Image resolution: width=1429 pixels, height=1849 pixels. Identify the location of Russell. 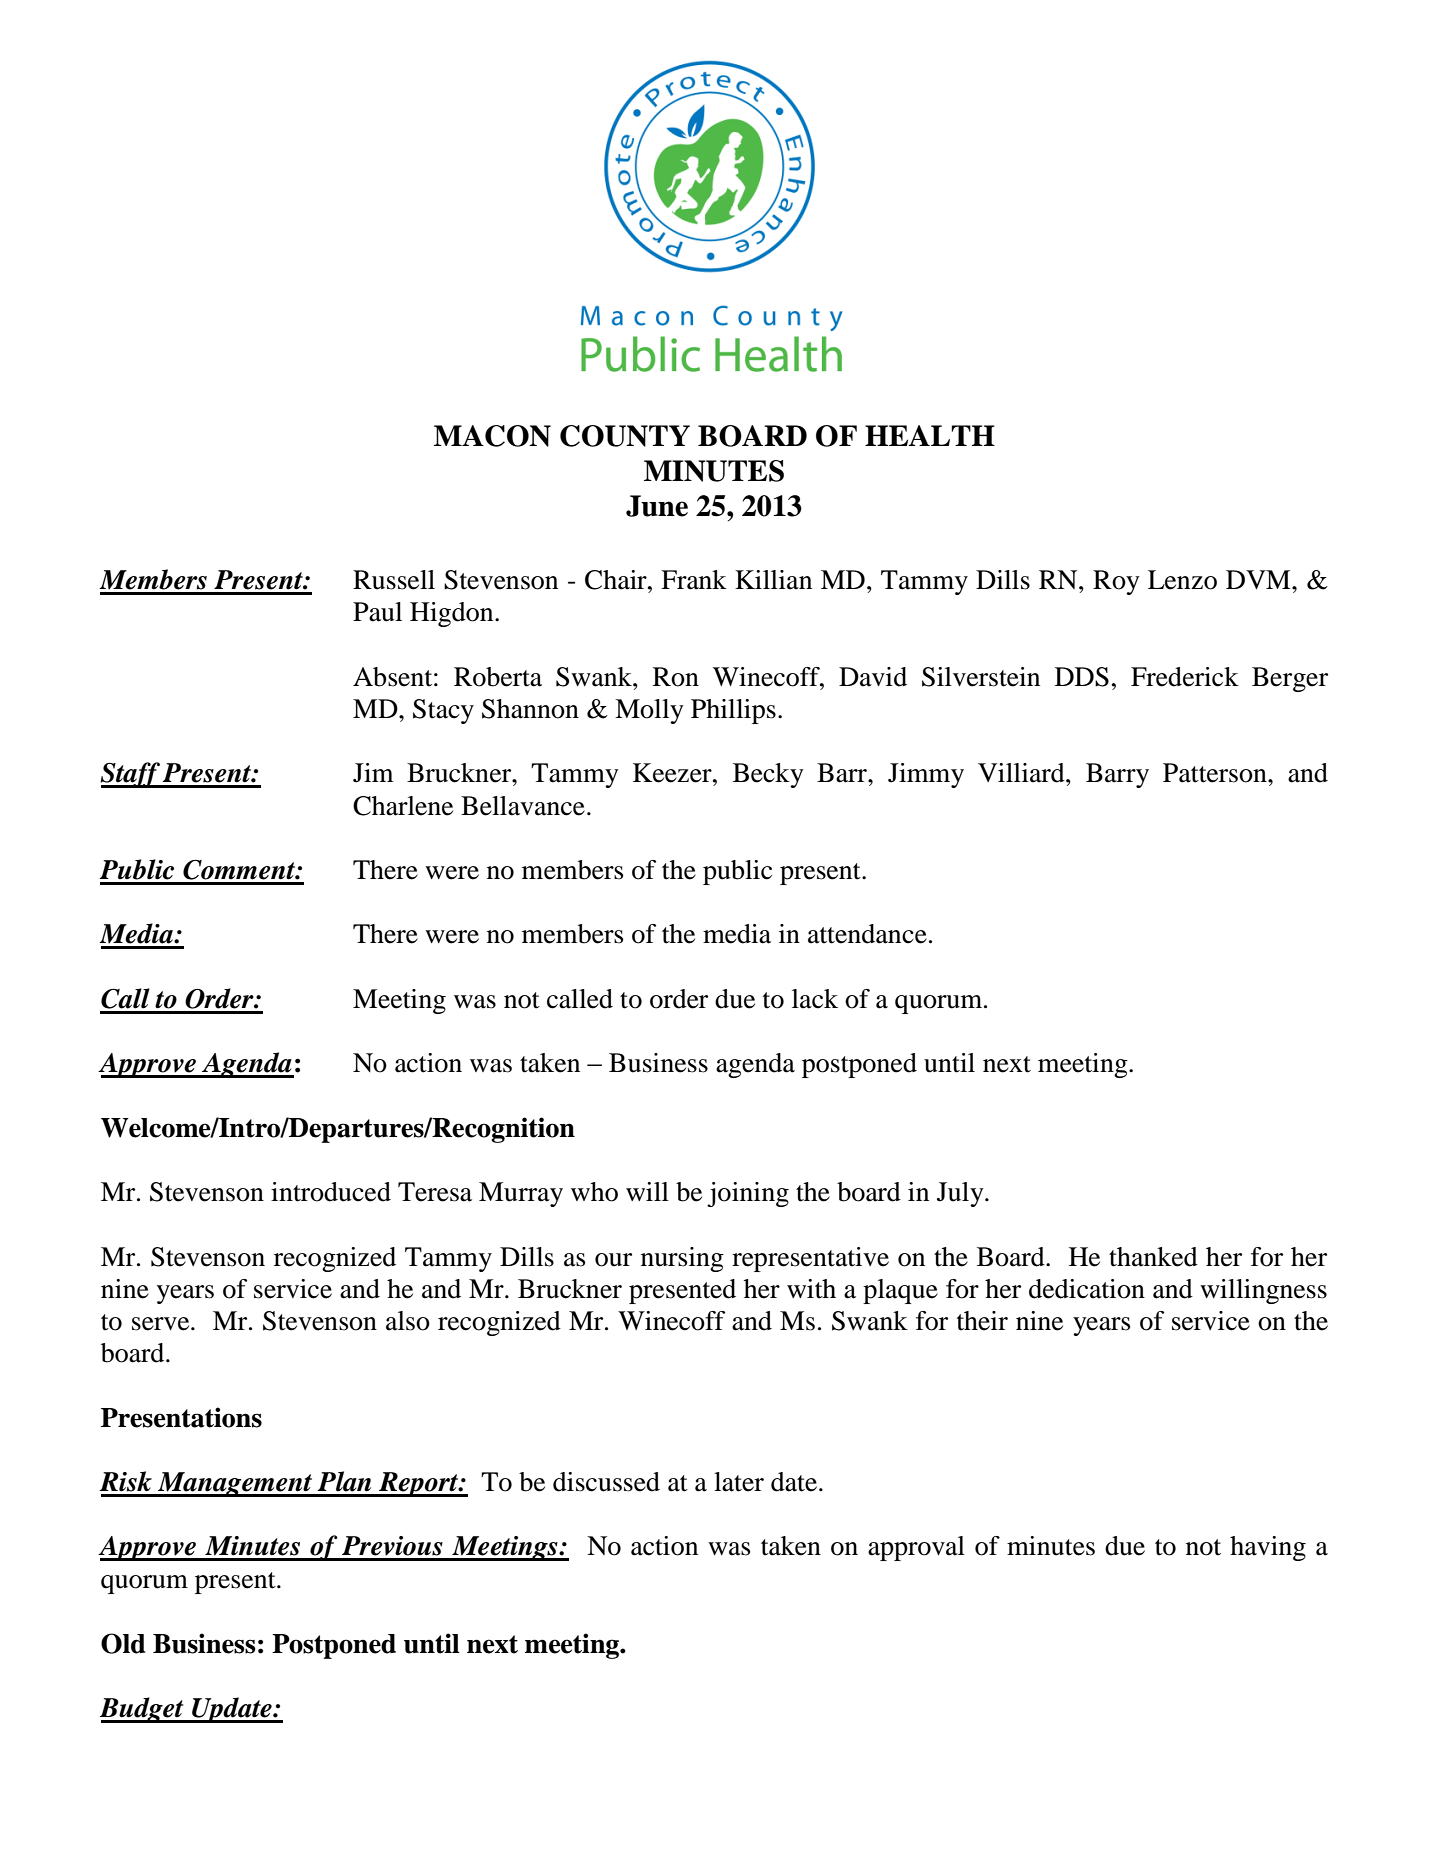
(394, 580).
